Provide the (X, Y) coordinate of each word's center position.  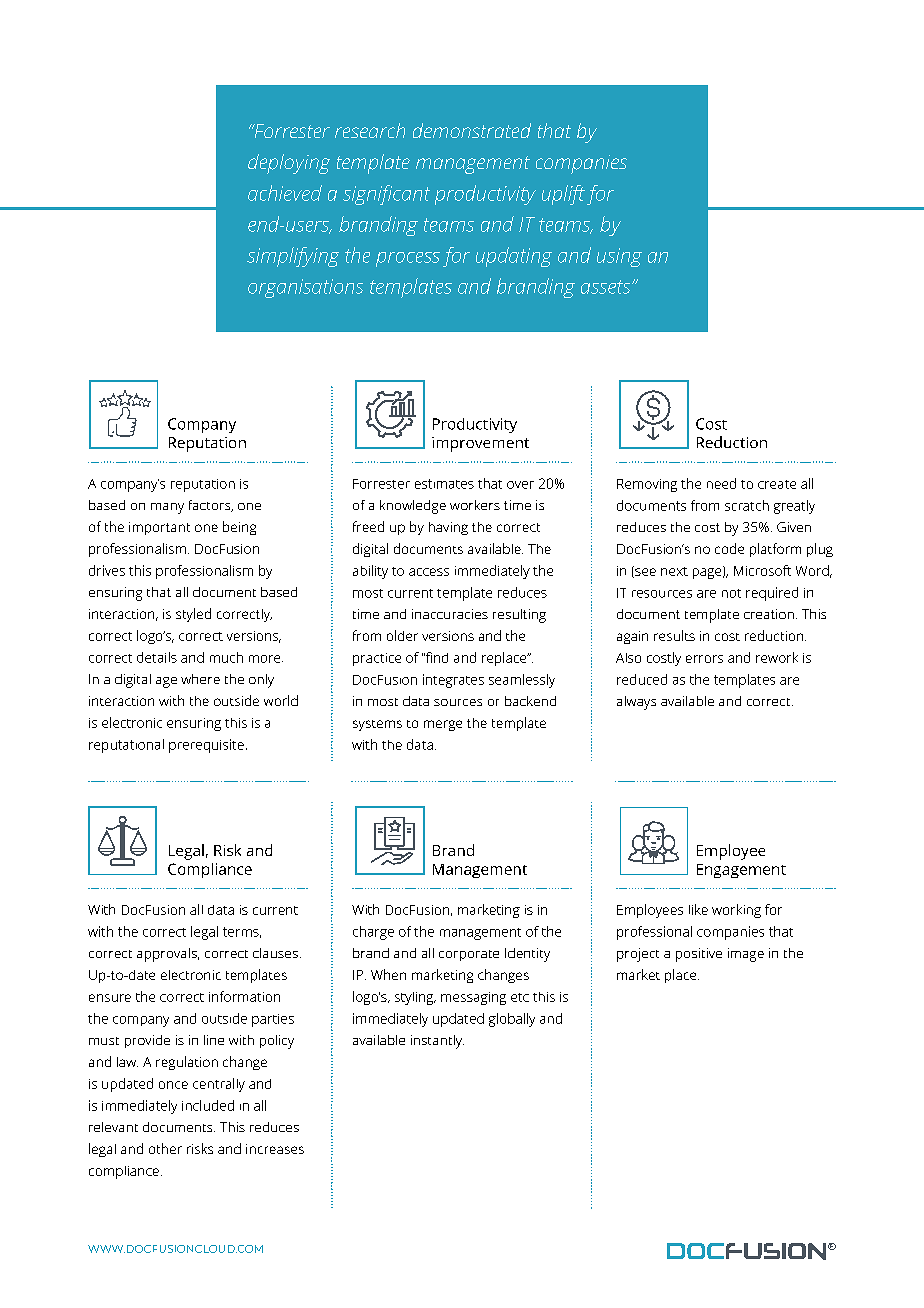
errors (704, 659)
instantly (437, 1042)
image (746, 955)
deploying (289, 164)
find (436, 657)
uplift (563, 195)
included (208, 1105)
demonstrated (472, 130)
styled (193, 615)
